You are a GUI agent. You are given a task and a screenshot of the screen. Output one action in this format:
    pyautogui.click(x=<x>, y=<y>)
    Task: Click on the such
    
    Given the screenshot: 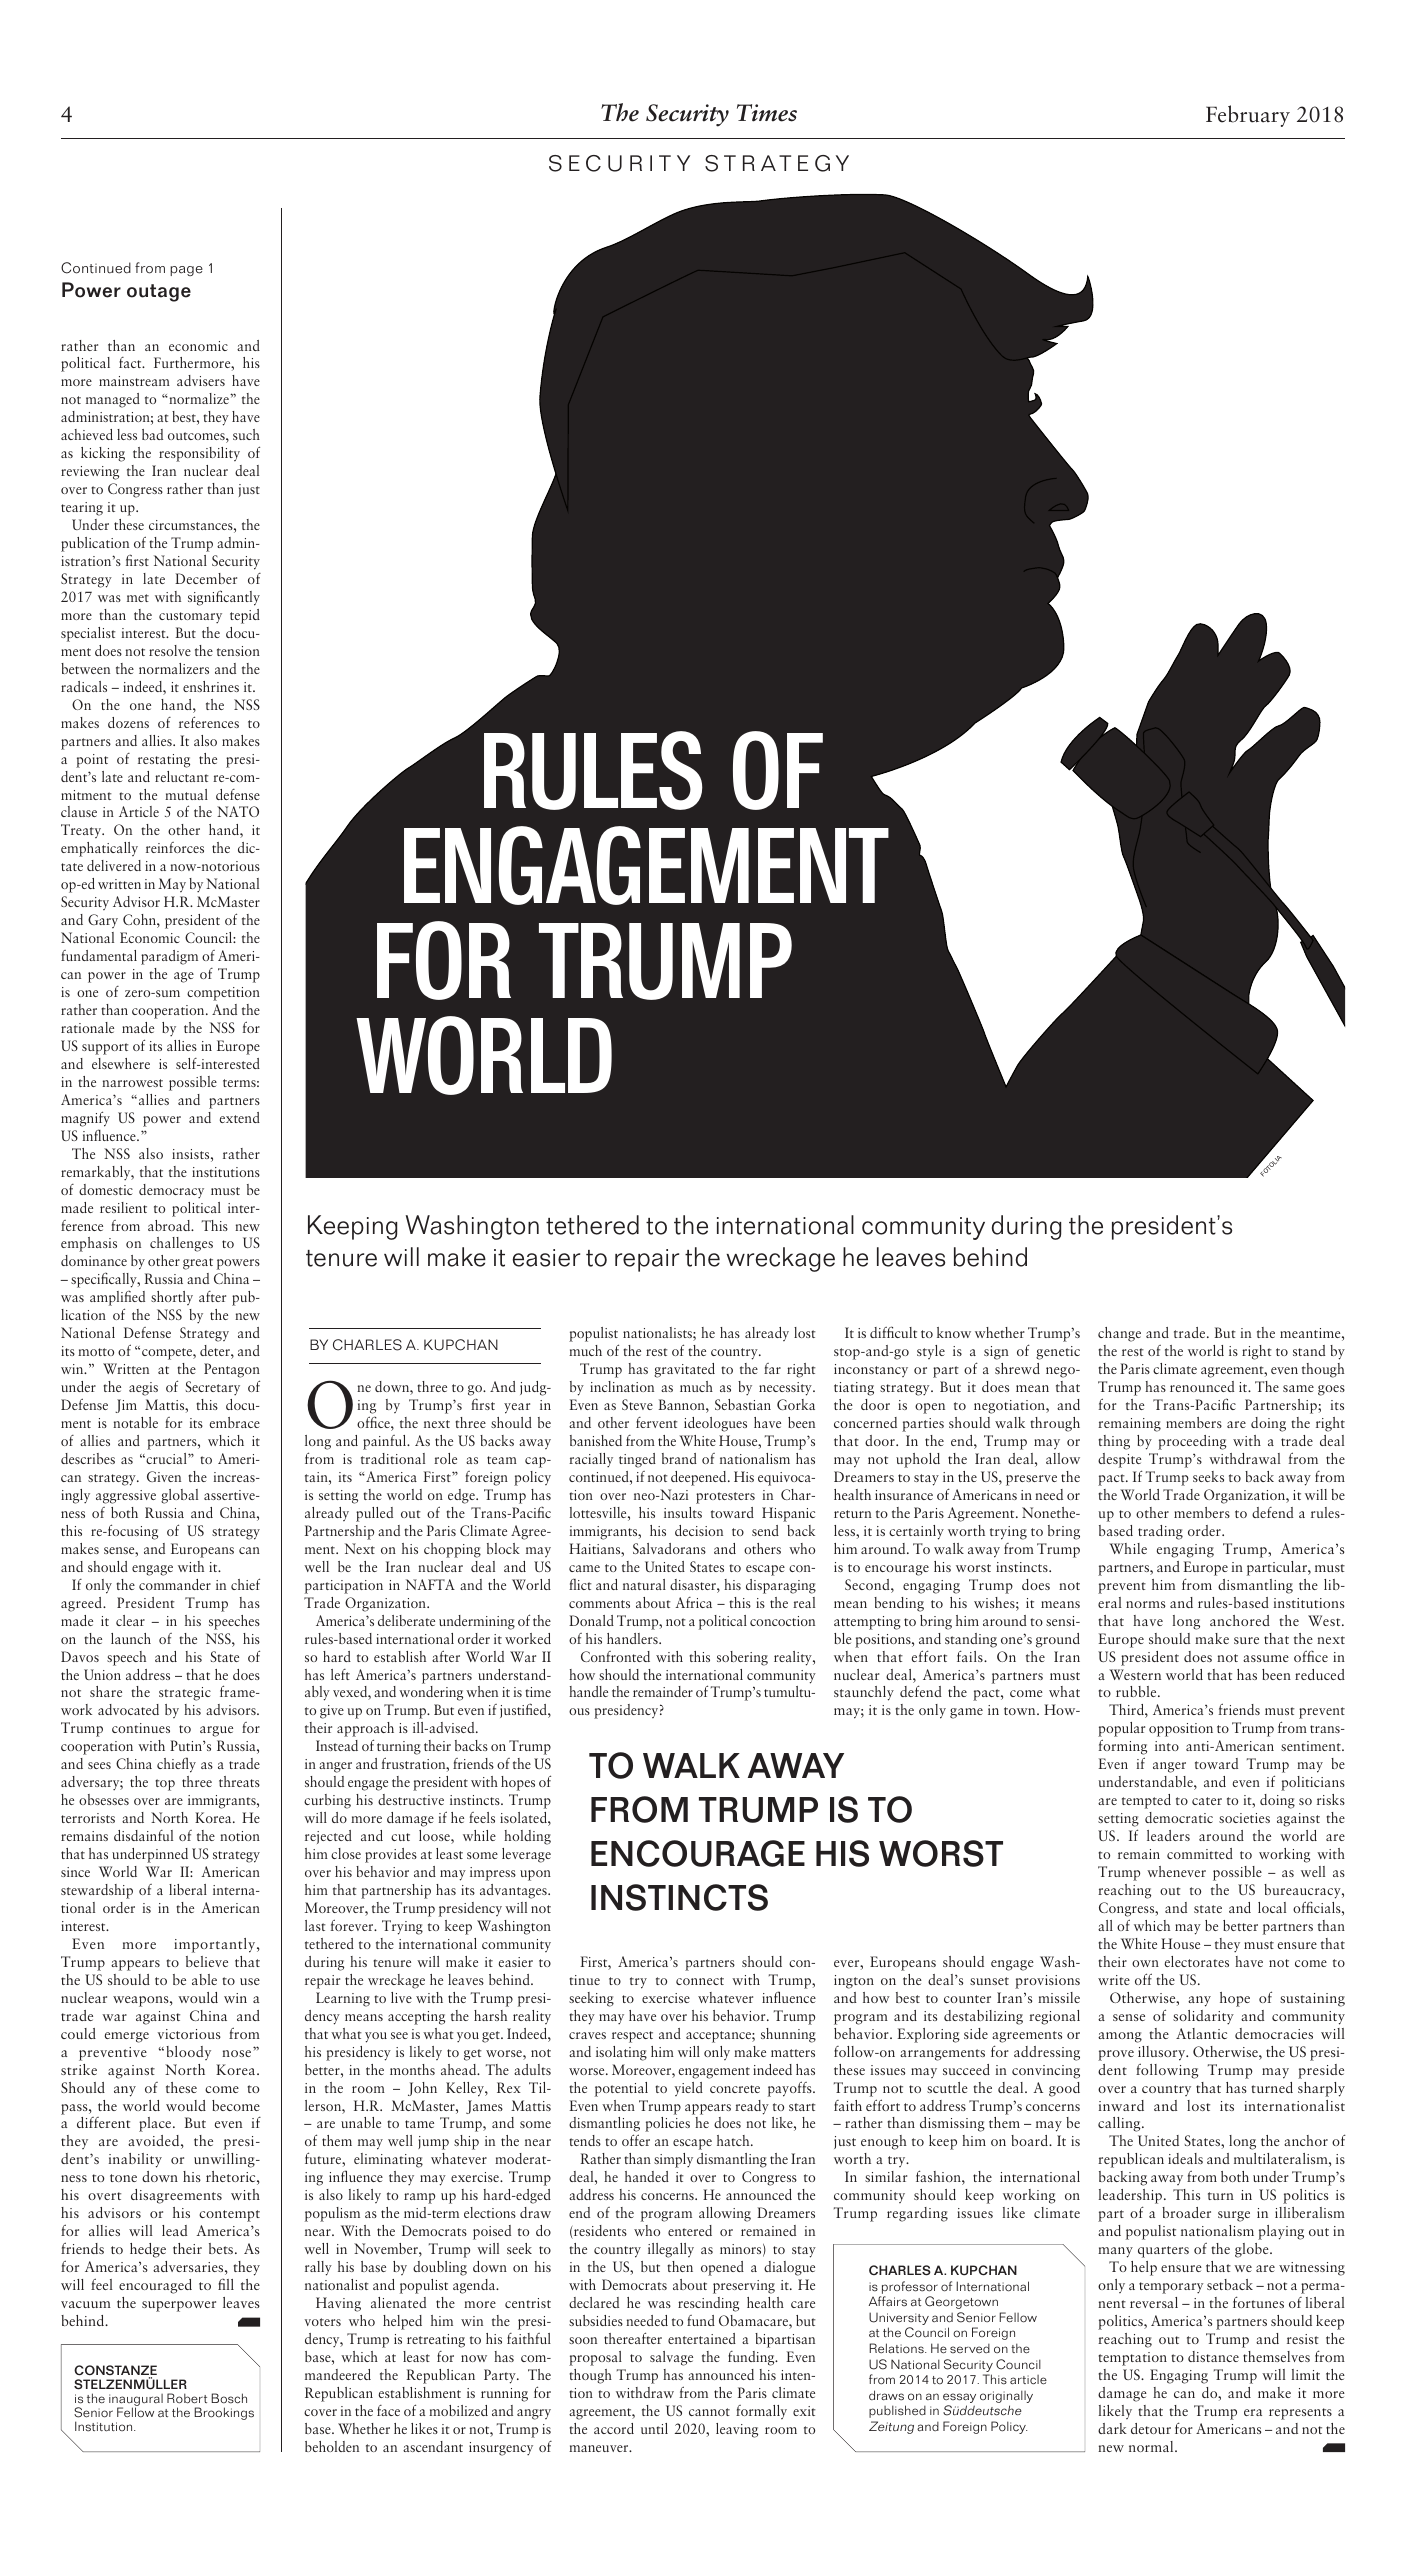 What is the action you would take?
    pyautogui.click(x=246, y=434)
